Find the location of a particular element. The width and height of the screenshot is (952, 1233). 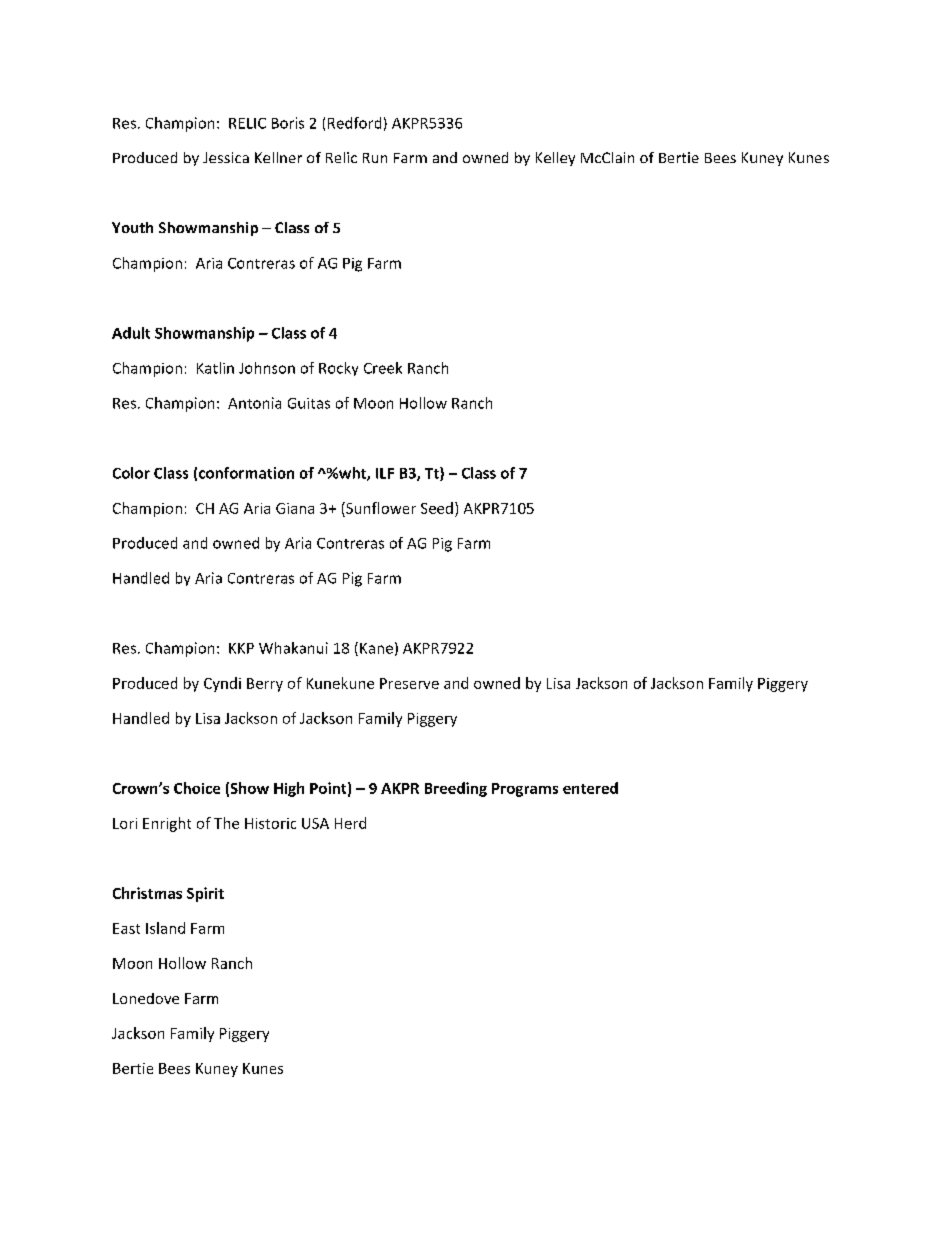

Rocky is located at coordinates (338, 369).
